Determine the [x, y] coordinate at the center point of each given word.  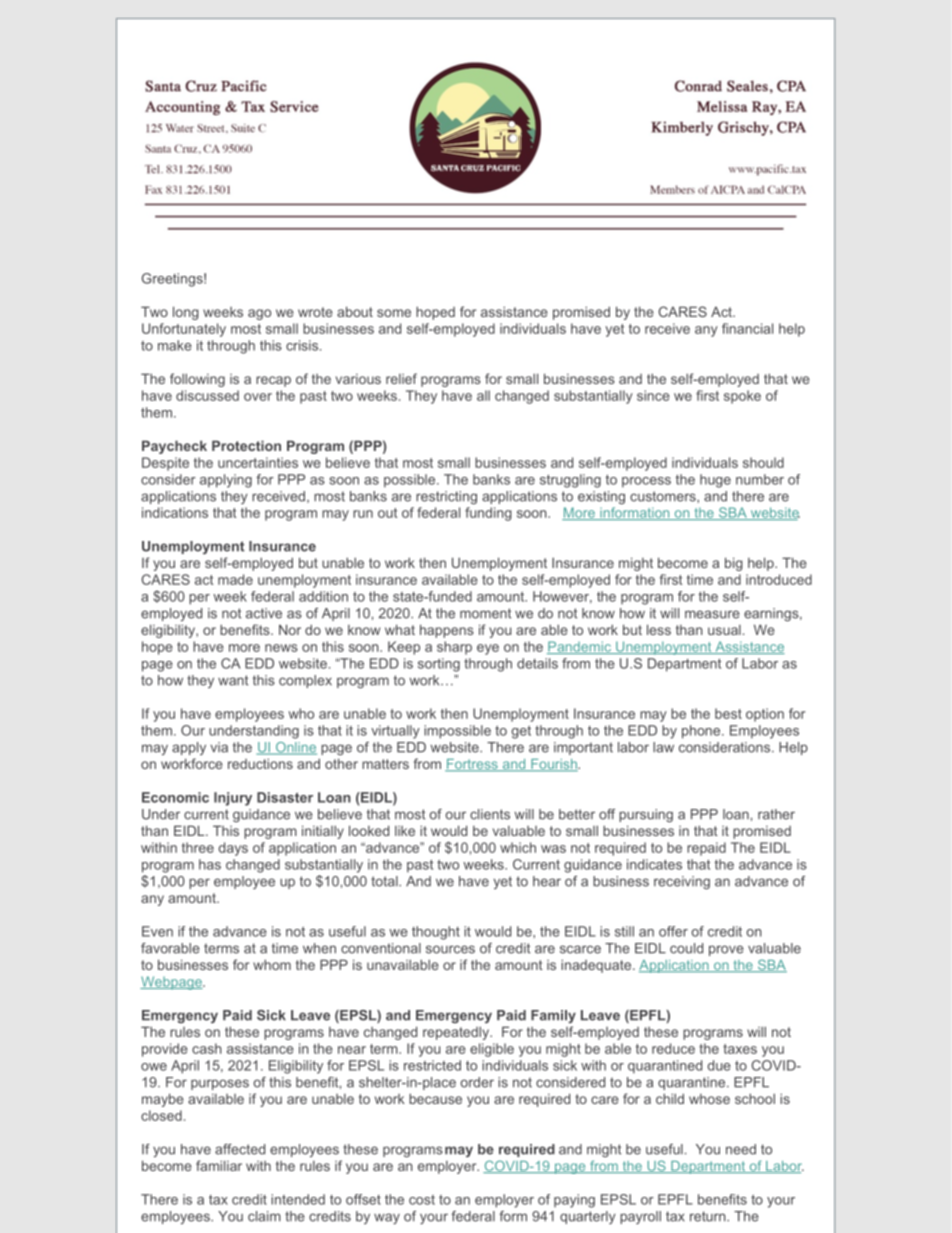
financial [747, 328]
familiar [219, 1165]
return [709, 1216]
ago [259, 314]
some [394, 313]
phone [702, 732]
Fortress [472, 765]
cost [422, 1200]
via [219, 747]
